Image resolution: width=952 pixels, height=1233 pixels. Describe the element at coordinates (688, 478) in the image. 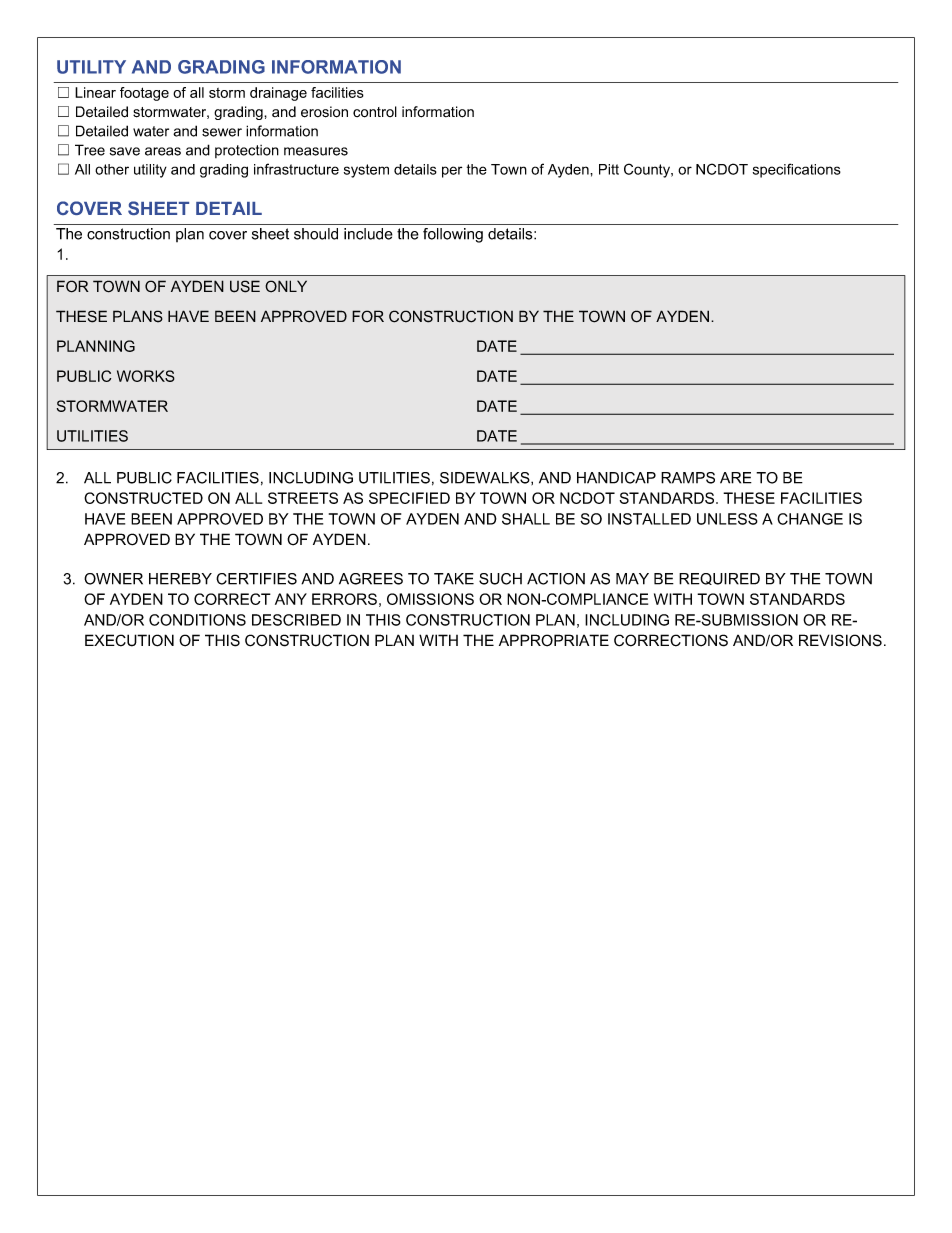

I see `RAMPS` at that location.
